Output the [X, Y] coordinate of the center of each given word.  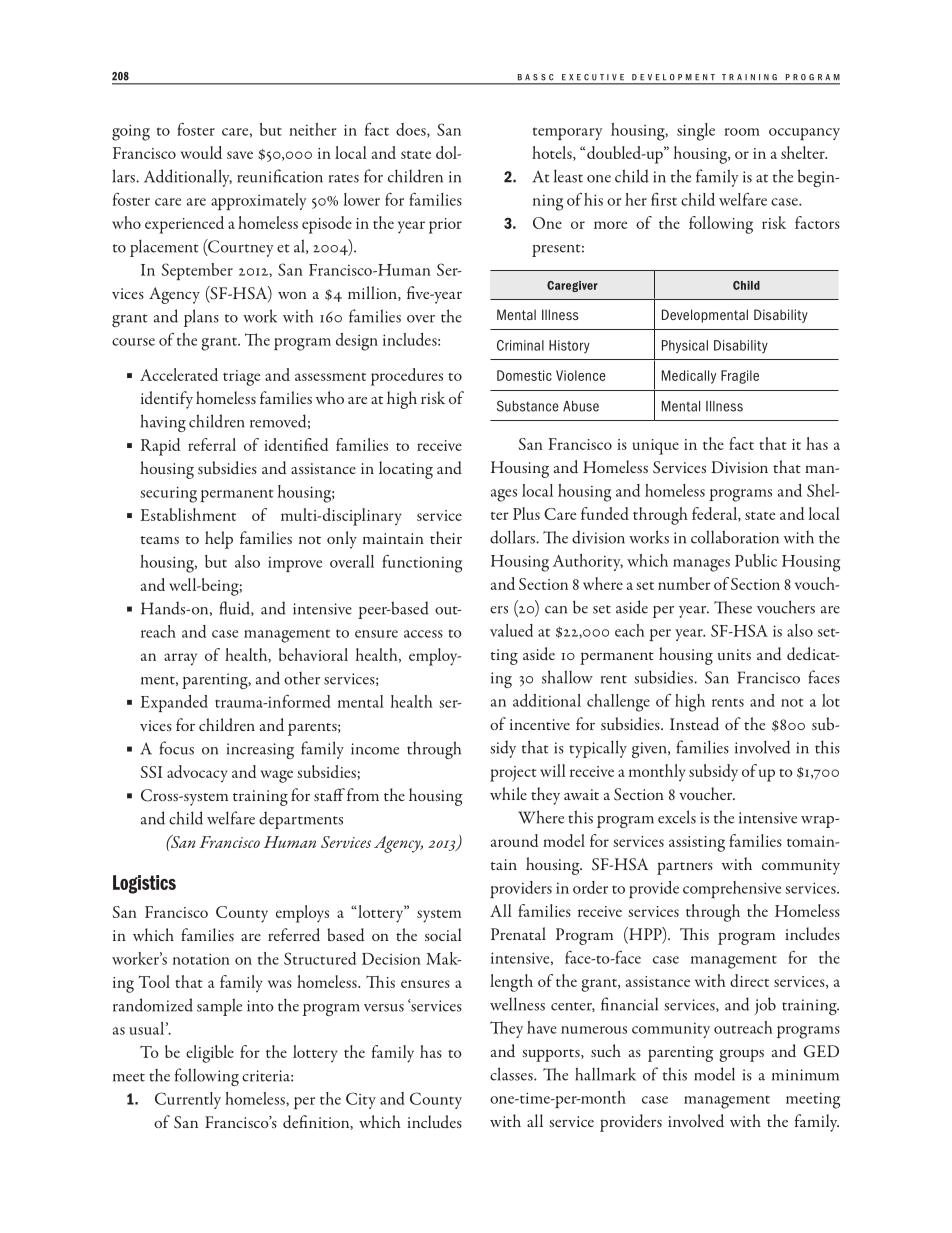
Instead [694, 723]
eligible [210, 1054]
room [742, 132]
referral [212, 444]
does [412, 130]
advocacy [197, 773]
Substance [528, 406]
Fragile [740, 377]
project [513, 774]
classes [512, 1074]
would [201, 152]
